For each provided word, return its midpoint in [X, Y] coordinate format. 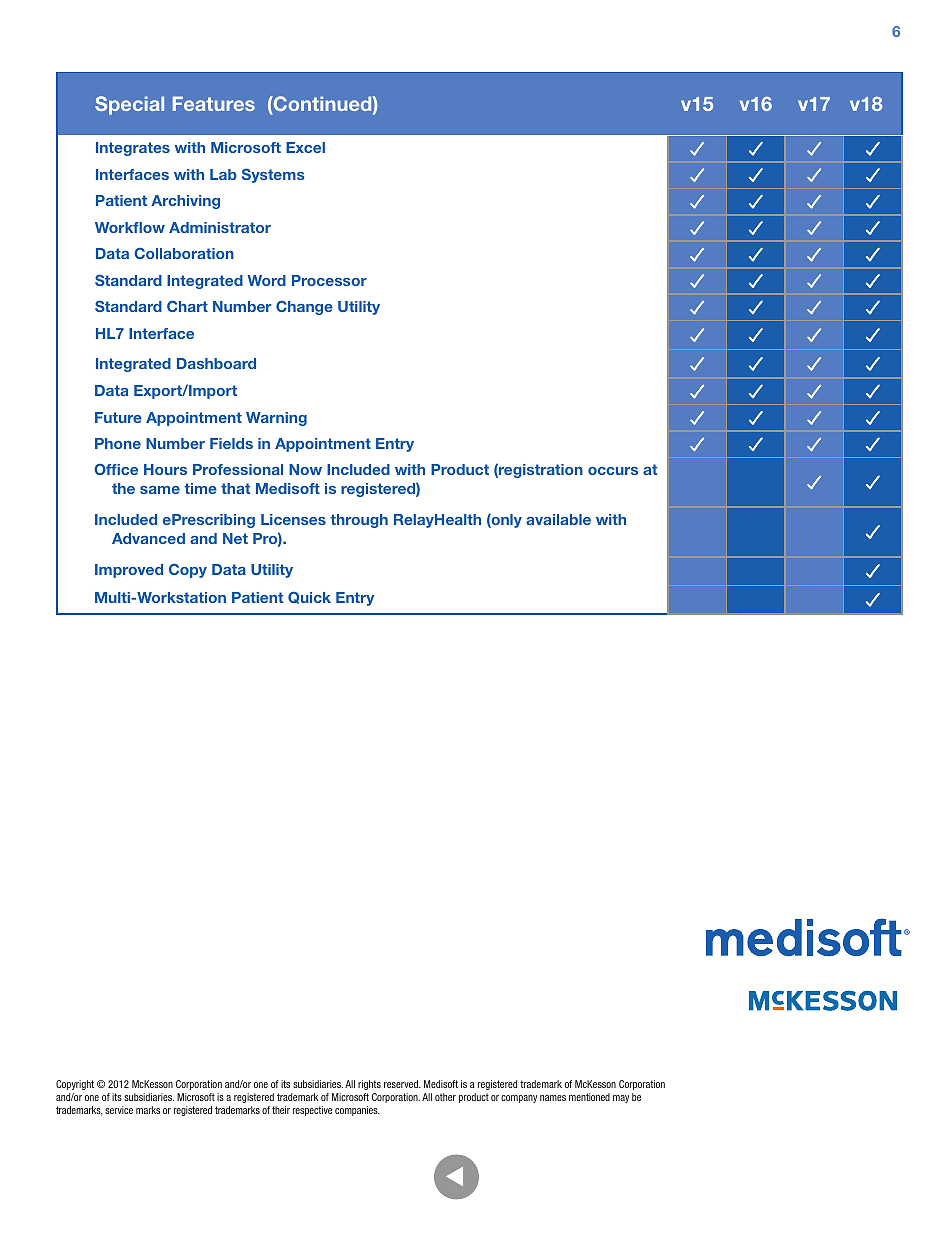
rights [369, 1085]
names [553, 1098]
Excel [305, 147]
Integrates [133, 149]
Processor [329, 280]
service [119, 1110]
